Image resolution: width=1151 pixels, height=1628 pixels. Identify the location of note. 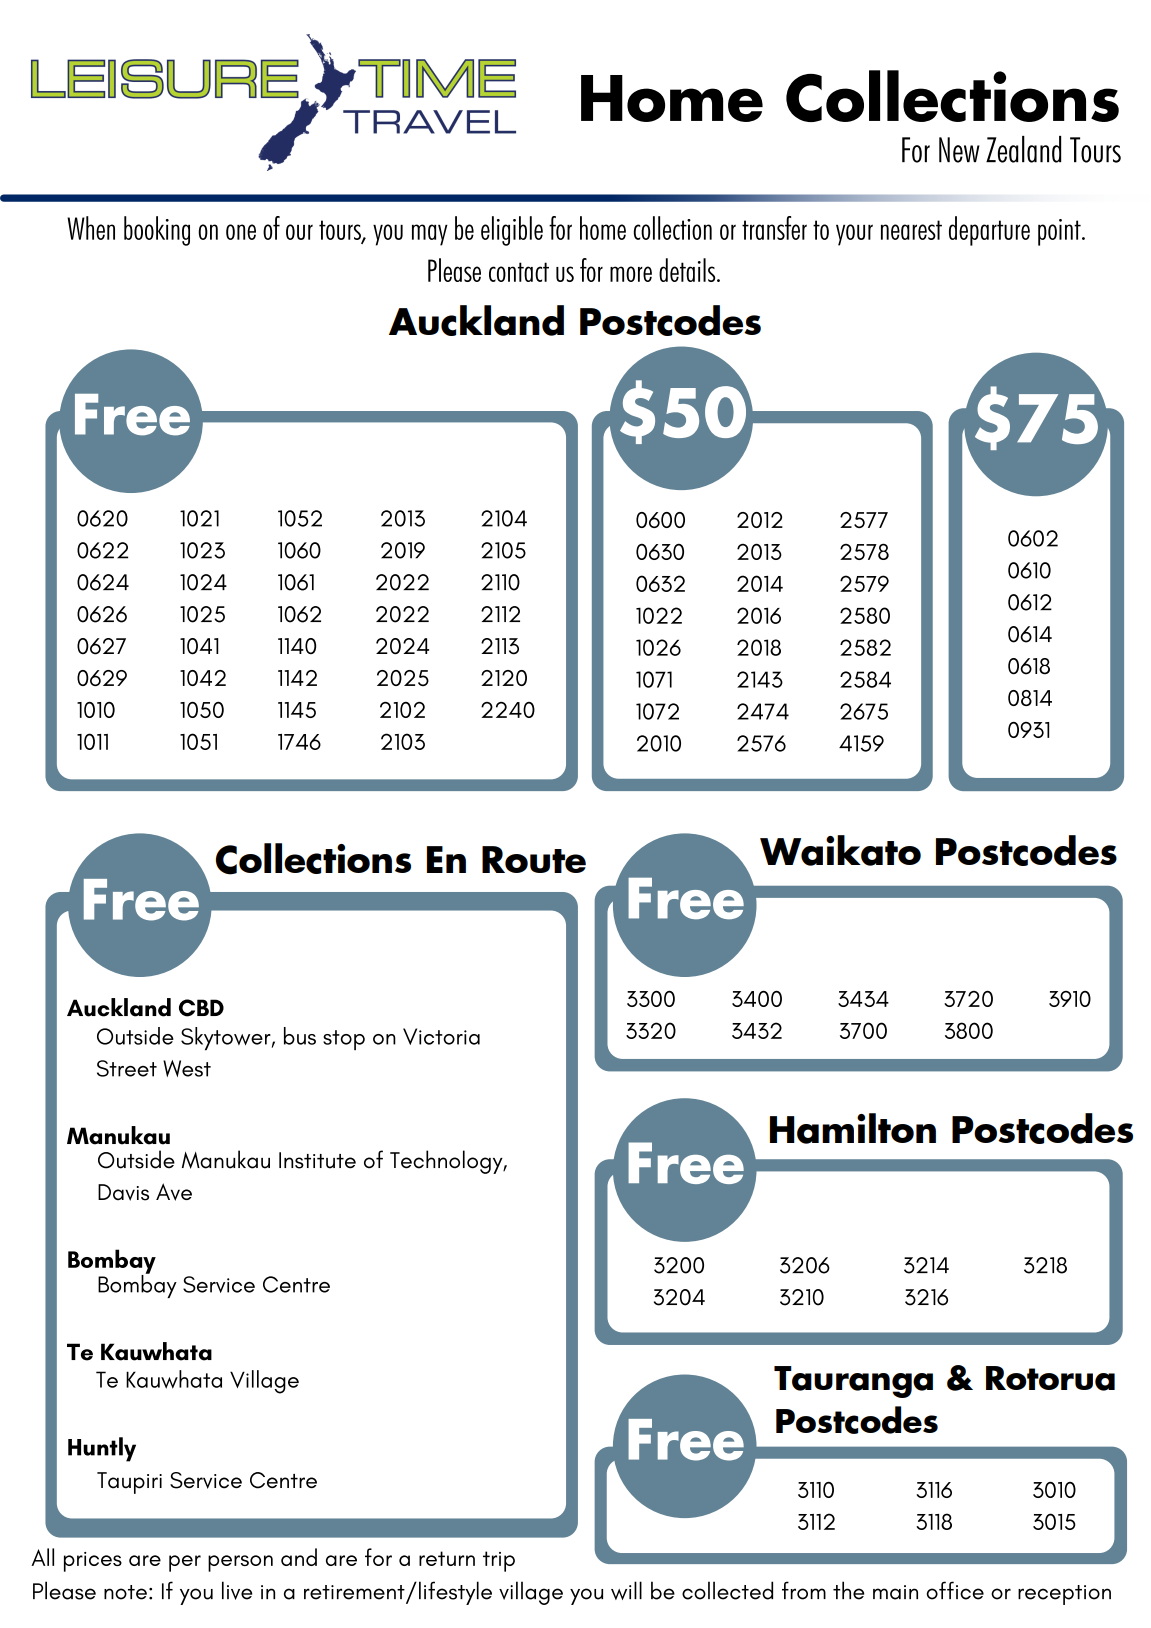
(125, 1592).
